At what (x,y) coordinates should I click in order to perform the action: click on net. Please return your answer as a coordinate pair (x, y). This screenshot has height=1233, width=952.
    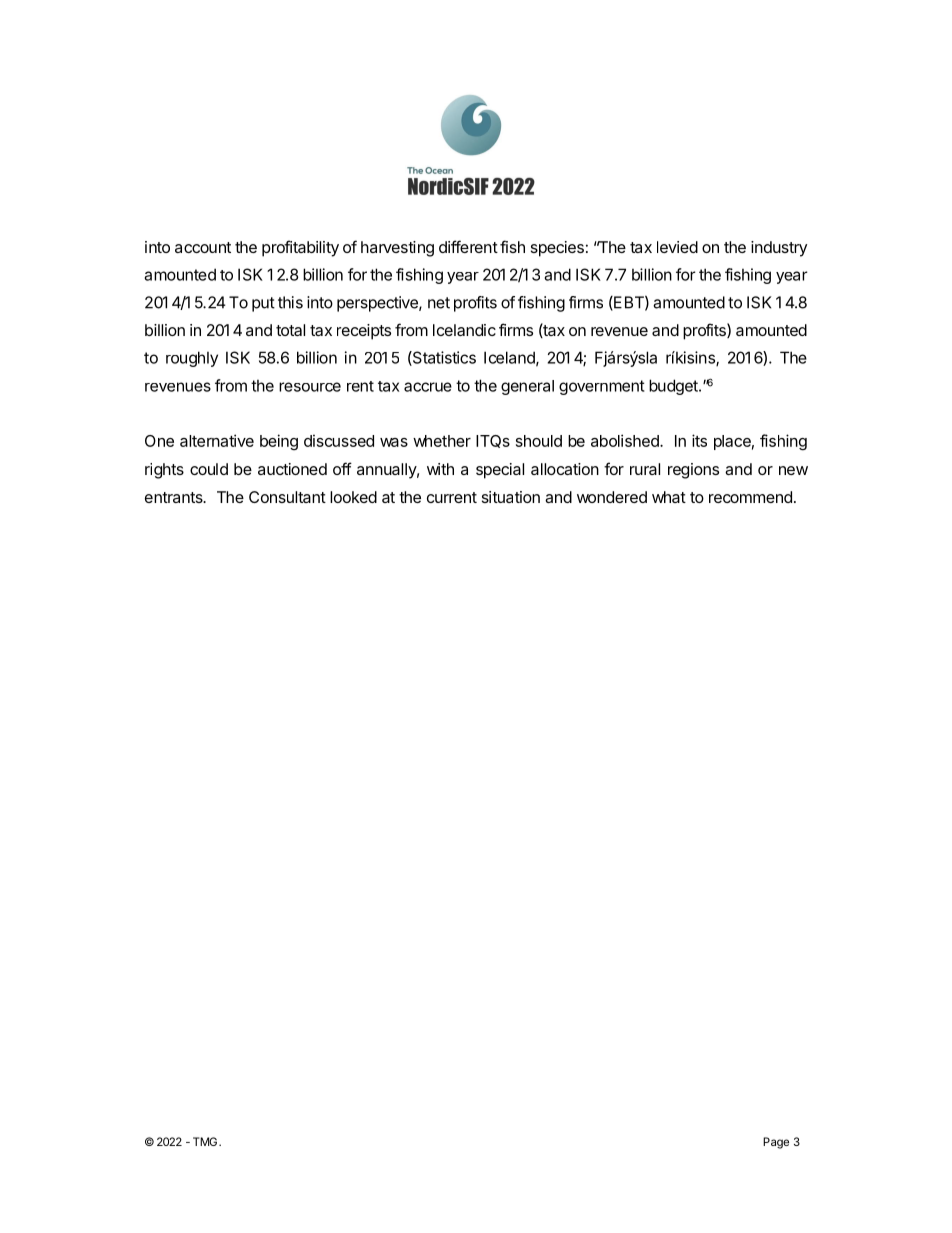
    Looking at the image, I should click on (439, 303).
